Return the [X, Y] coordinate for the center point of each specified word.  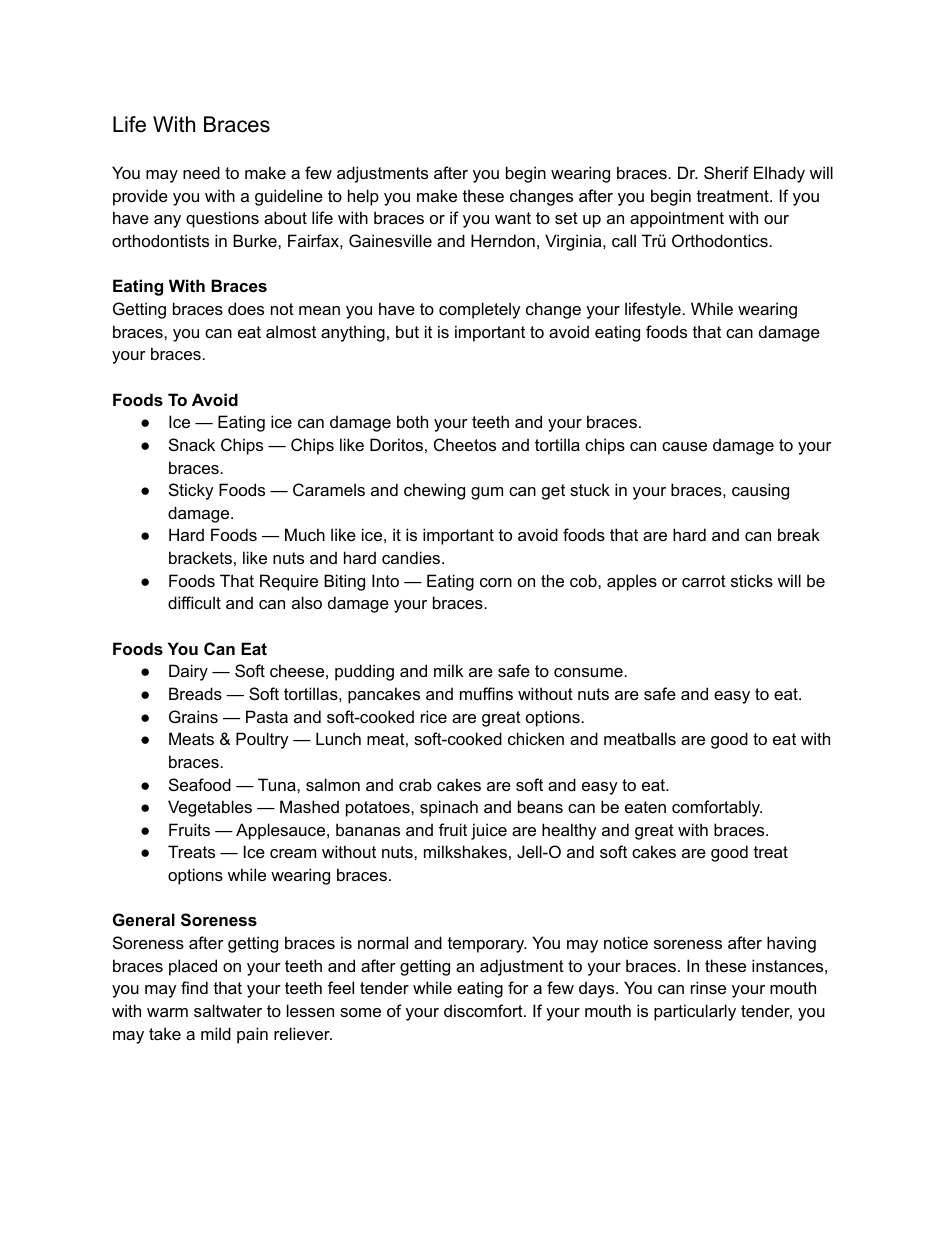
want [513, 218]
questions [222, 219]
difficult [194, 602]
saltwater [228, 1010]
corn [496, 582]
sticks [752, 580]
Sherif [726, 172]
